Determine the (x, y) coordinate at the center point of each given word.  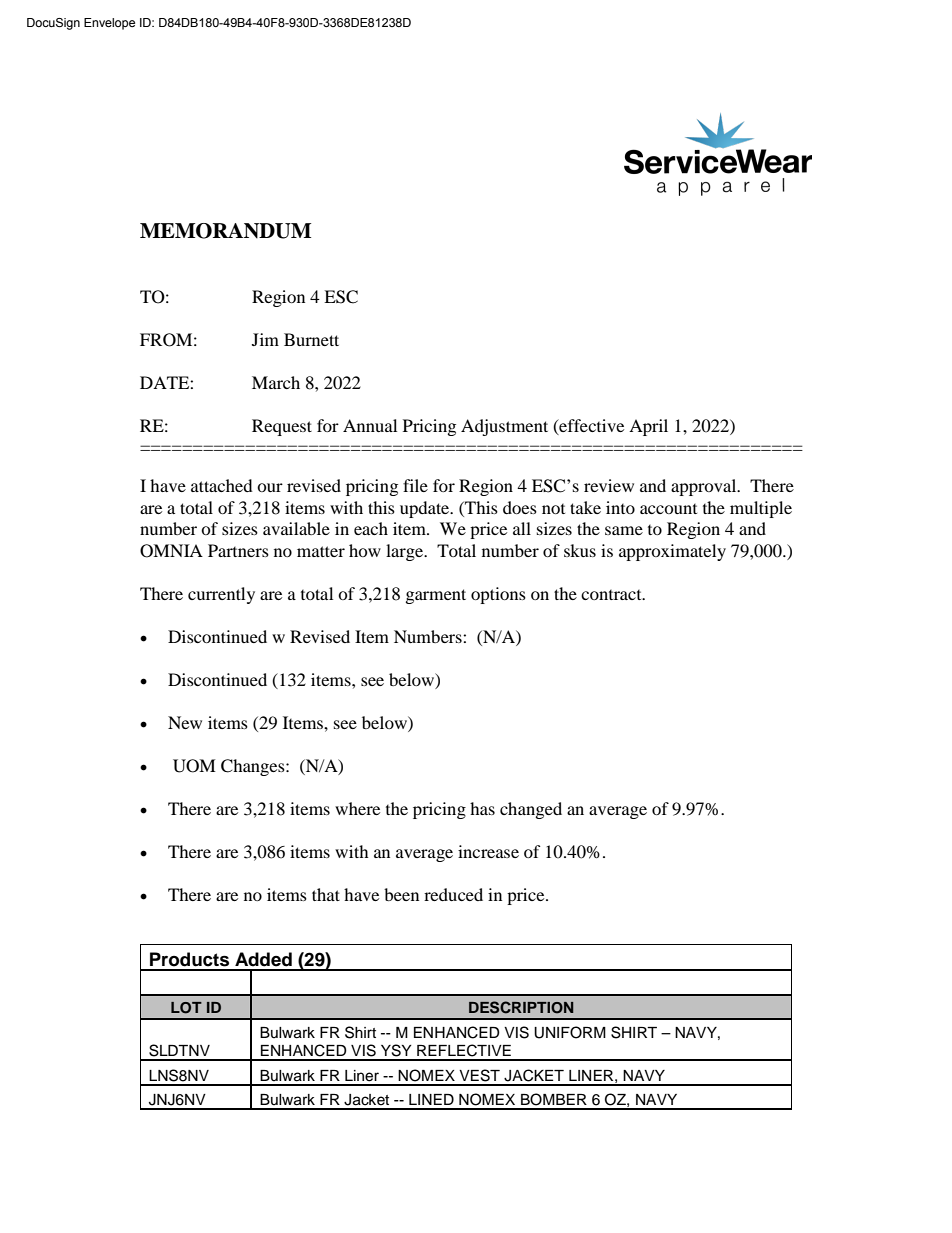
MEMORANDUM (225, 231)
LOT (186, 1008)
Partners (238, 550)
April (648, 427)
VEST (479, 1075)
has (482, 808)
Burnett (311, 339)
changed (531, 810)
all (522, 528)
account (668, 509)
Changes (254, 767)
